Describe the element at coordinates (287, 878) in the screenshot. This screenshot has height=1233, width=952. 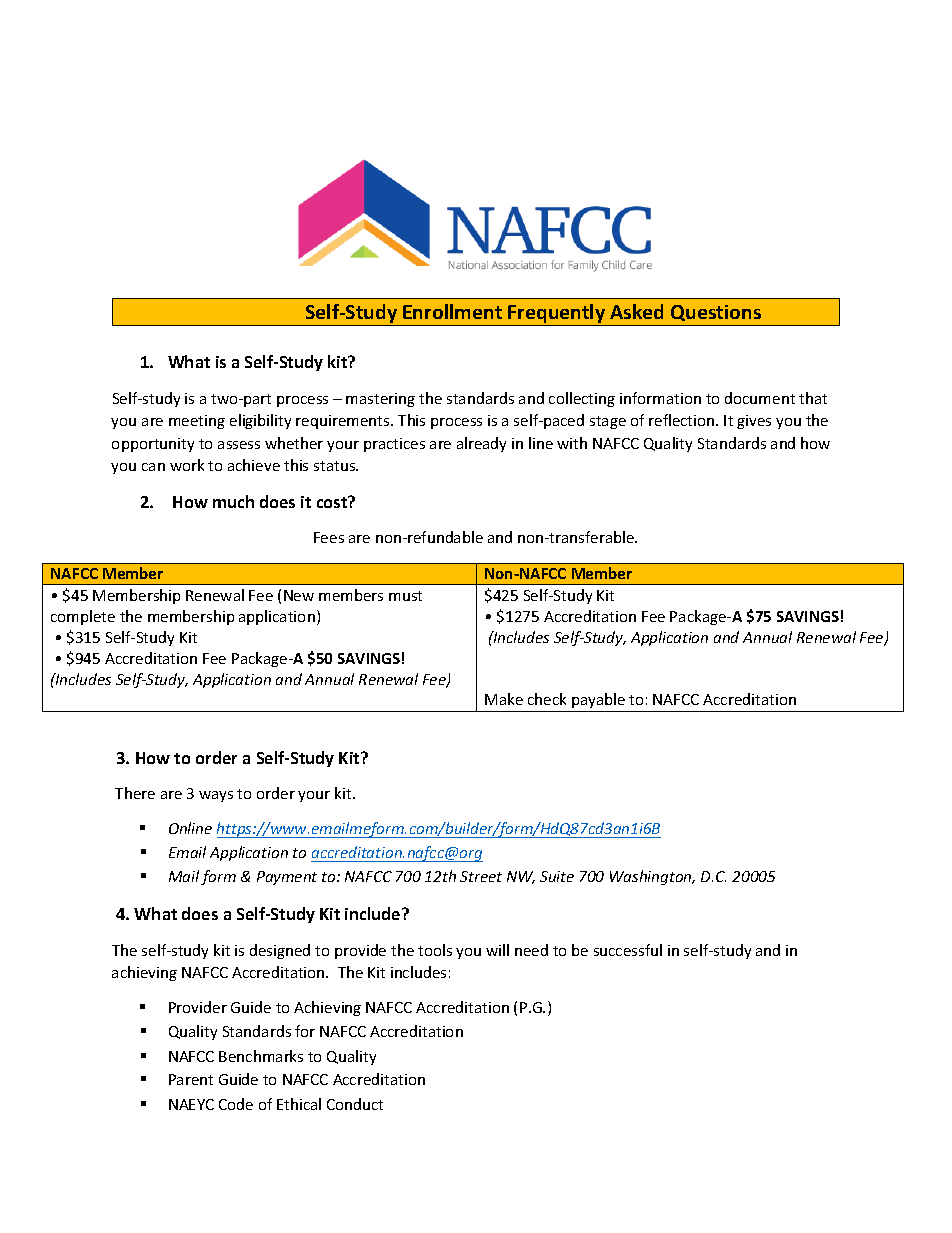
I see `Payment` at that location.
